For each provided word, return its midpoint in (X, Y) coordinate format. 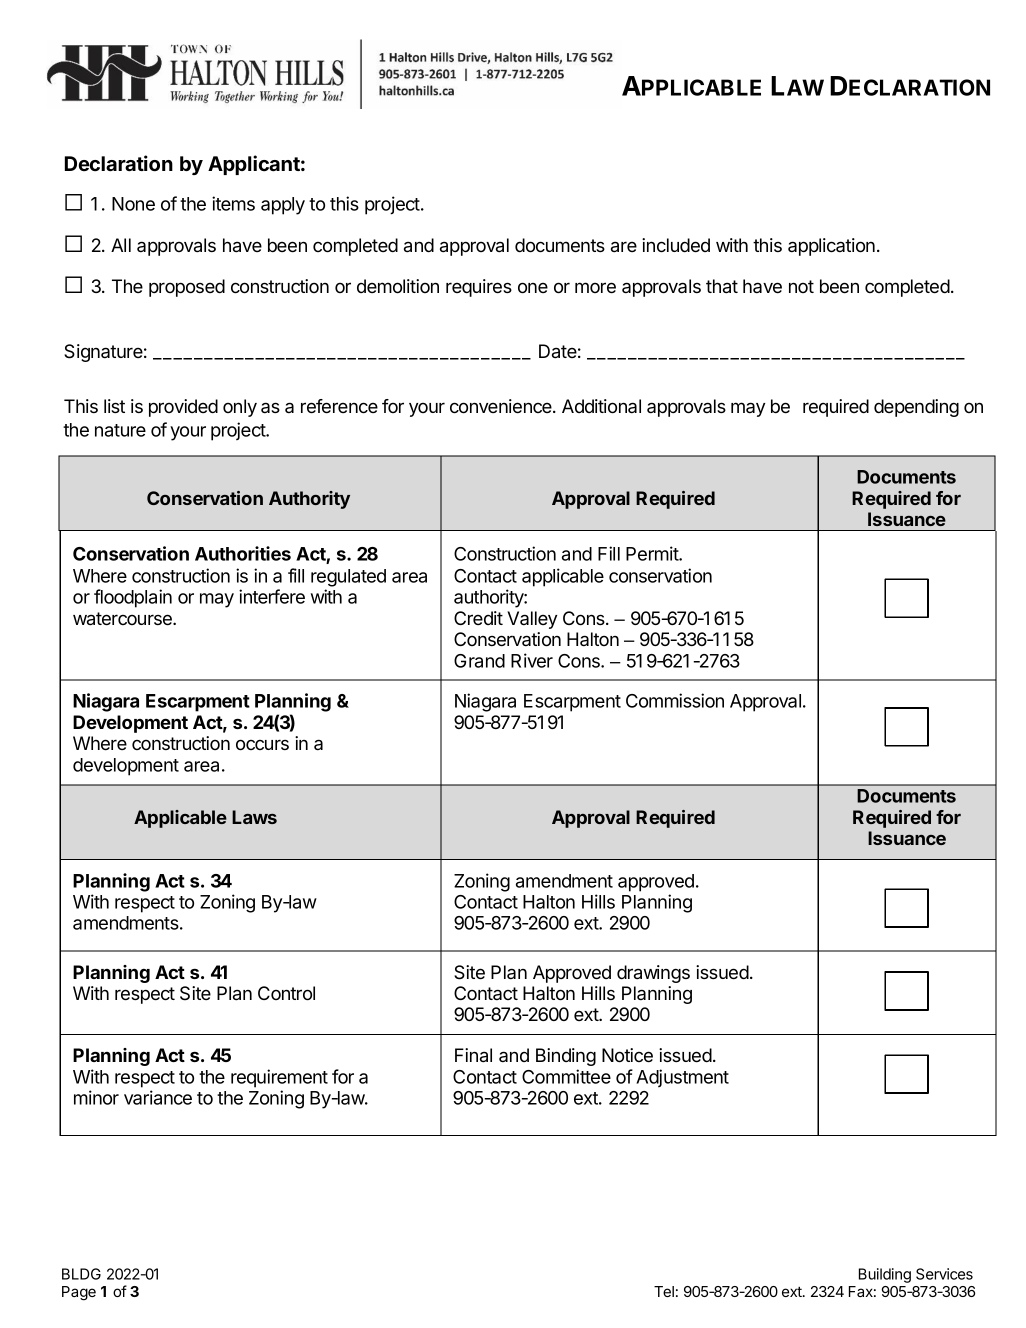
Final (473, 1055)
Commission (675, 700)
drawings (653, 974)
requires (479, 288)
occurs (262, 745)
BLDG (81, 1274)
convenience (502, 406)
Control (286, 993)
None (133, 204)
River (532, 660)
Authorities (243, 553)
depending (916, 408)
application (831, 247)
